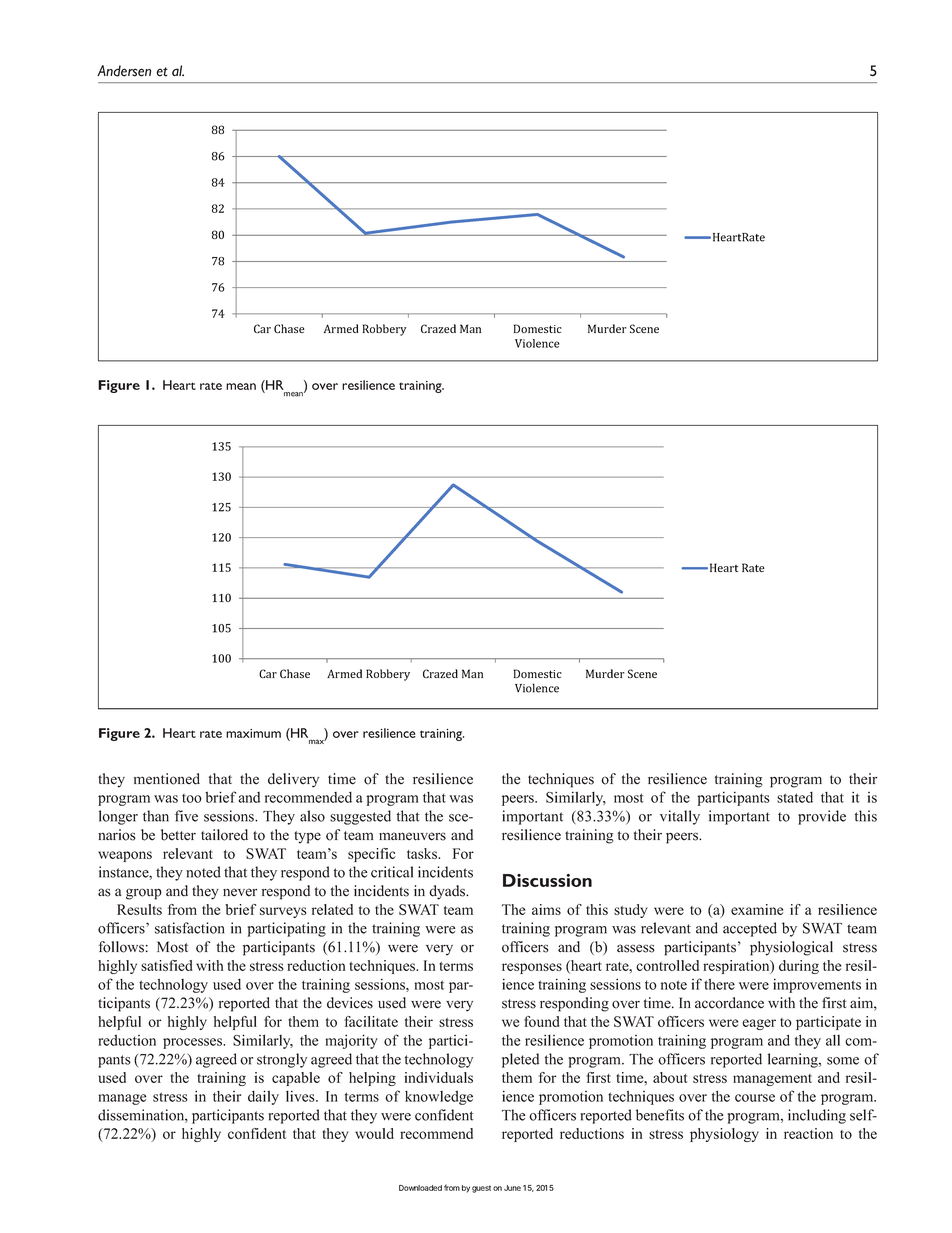 Image resolution: width=952 pixels, height=1233 pixels. I want to click on suggested, so click(360, 817).
